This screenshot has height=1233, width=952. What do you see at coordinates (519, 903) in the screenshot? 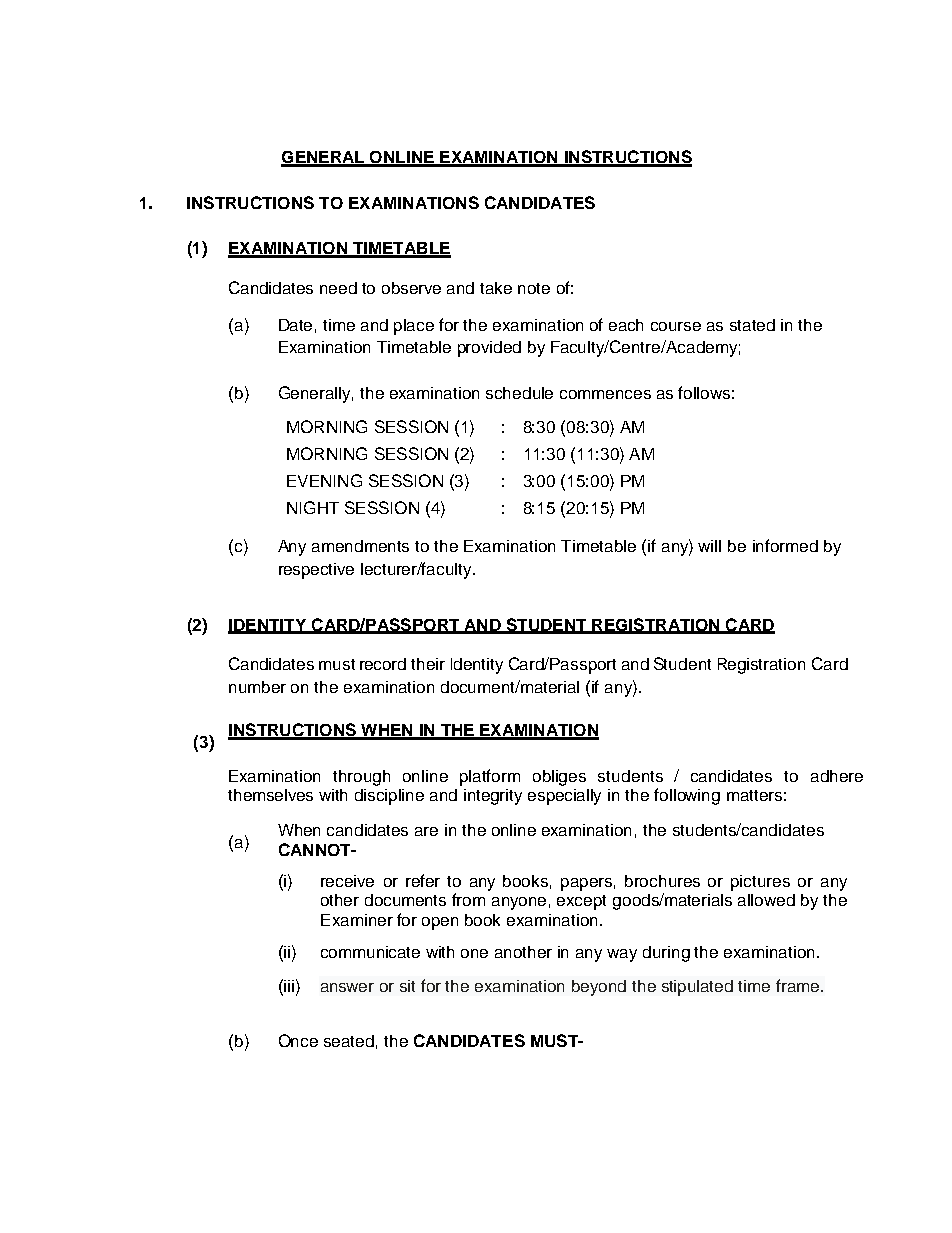
I see `anyone` at bounding box center [519, 903].
